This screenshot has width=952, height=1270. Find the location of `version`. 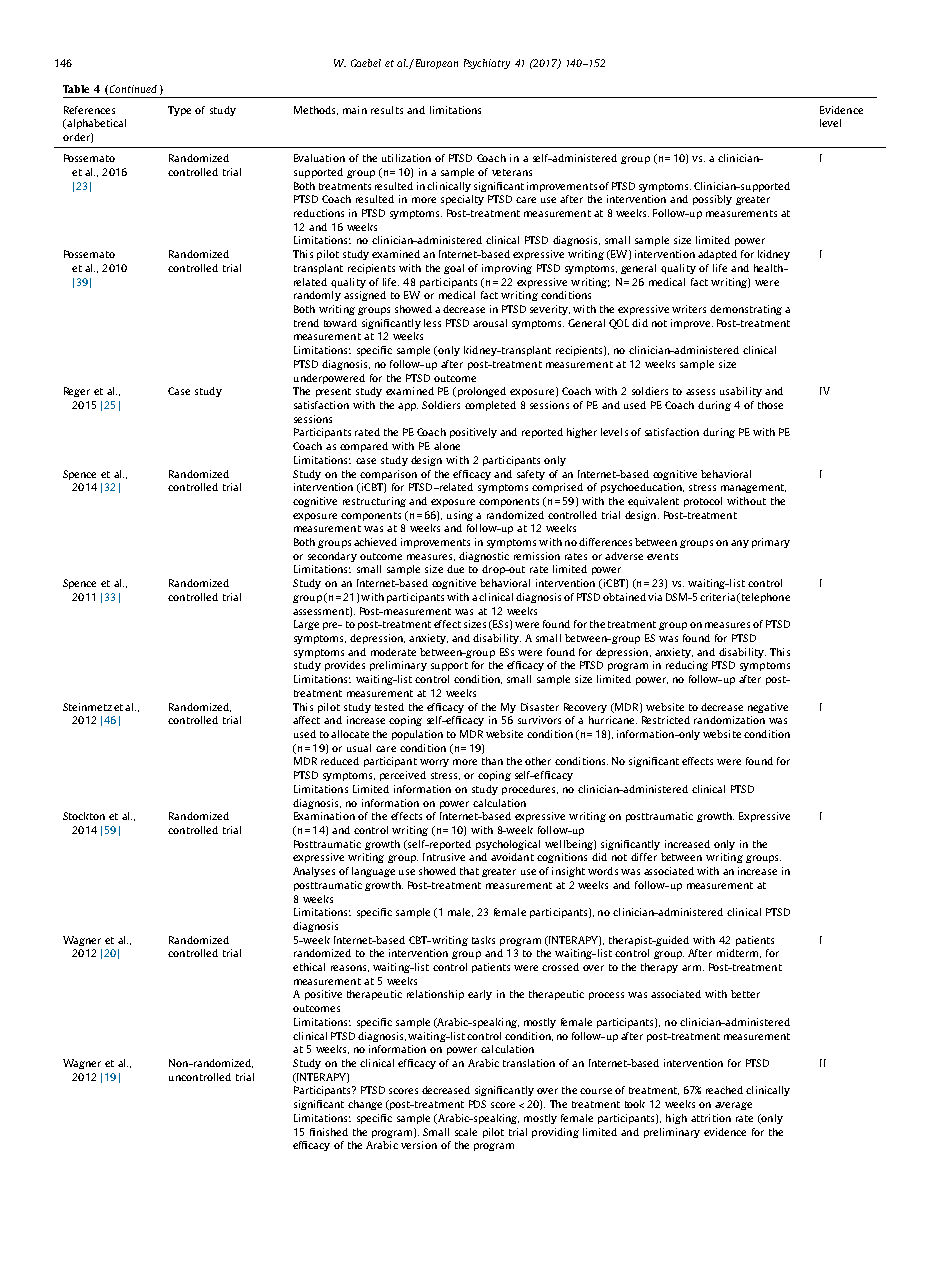

version is located at coordinates (419, 1145).
